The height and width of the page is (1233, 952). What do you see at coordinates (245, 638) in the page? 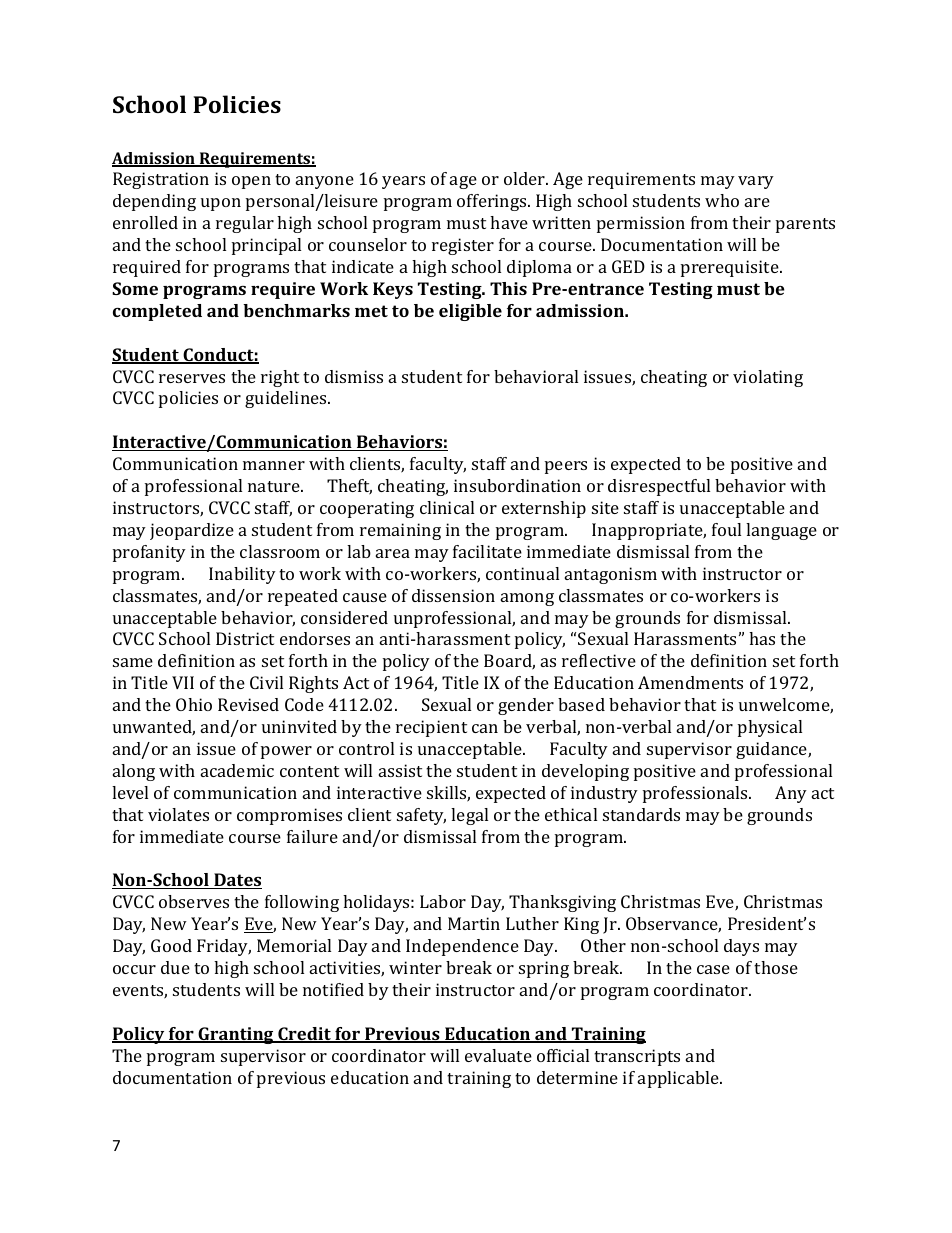
I see `District` at bounding box center [245, 638].
